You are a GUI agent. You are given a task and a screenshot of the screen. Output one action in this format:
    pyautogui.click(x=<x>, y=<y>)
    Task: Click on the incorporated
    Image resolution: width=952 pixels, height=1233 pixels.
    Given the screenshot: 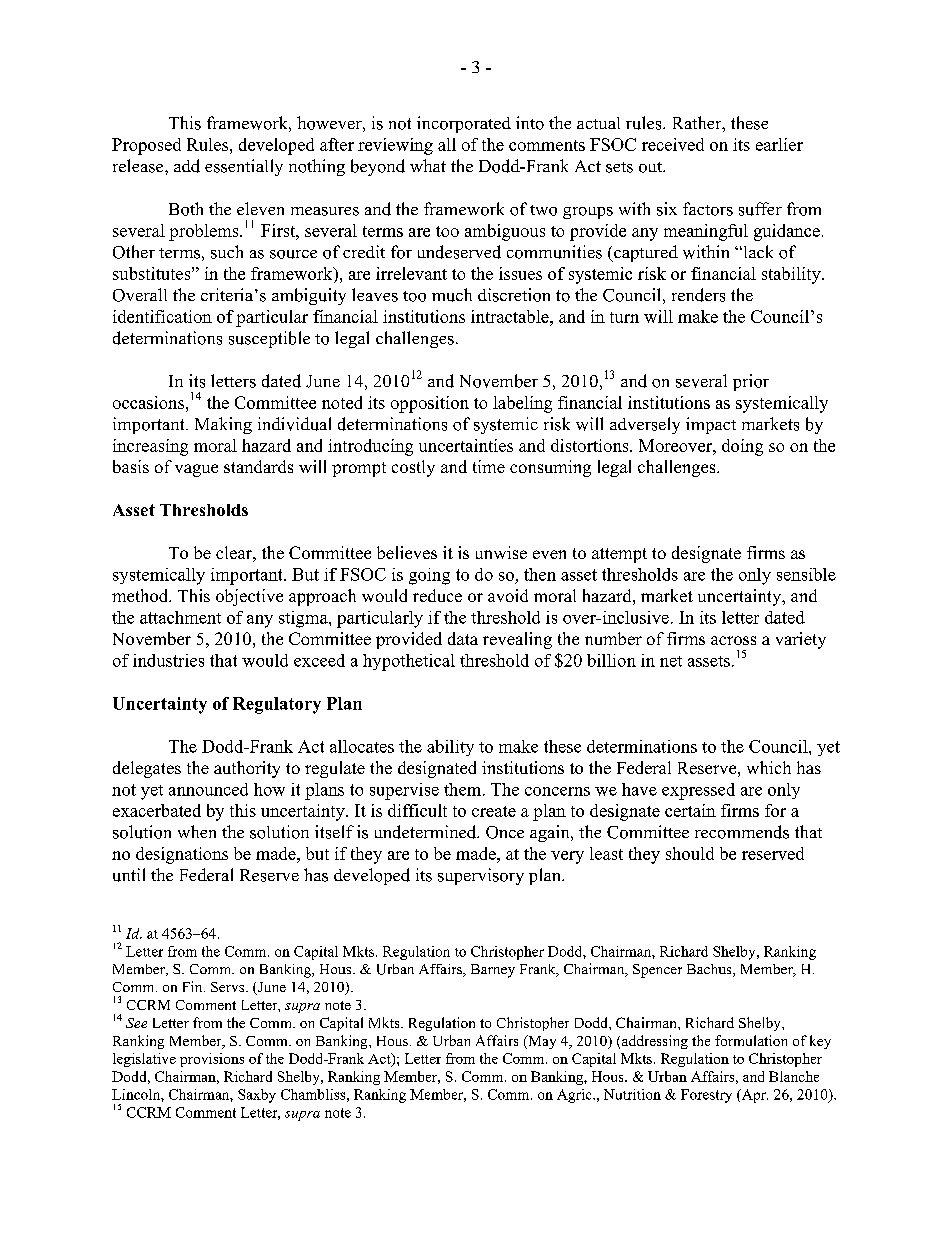 What is the action you would take?
    pyautogui.click(x=464, y=124)
